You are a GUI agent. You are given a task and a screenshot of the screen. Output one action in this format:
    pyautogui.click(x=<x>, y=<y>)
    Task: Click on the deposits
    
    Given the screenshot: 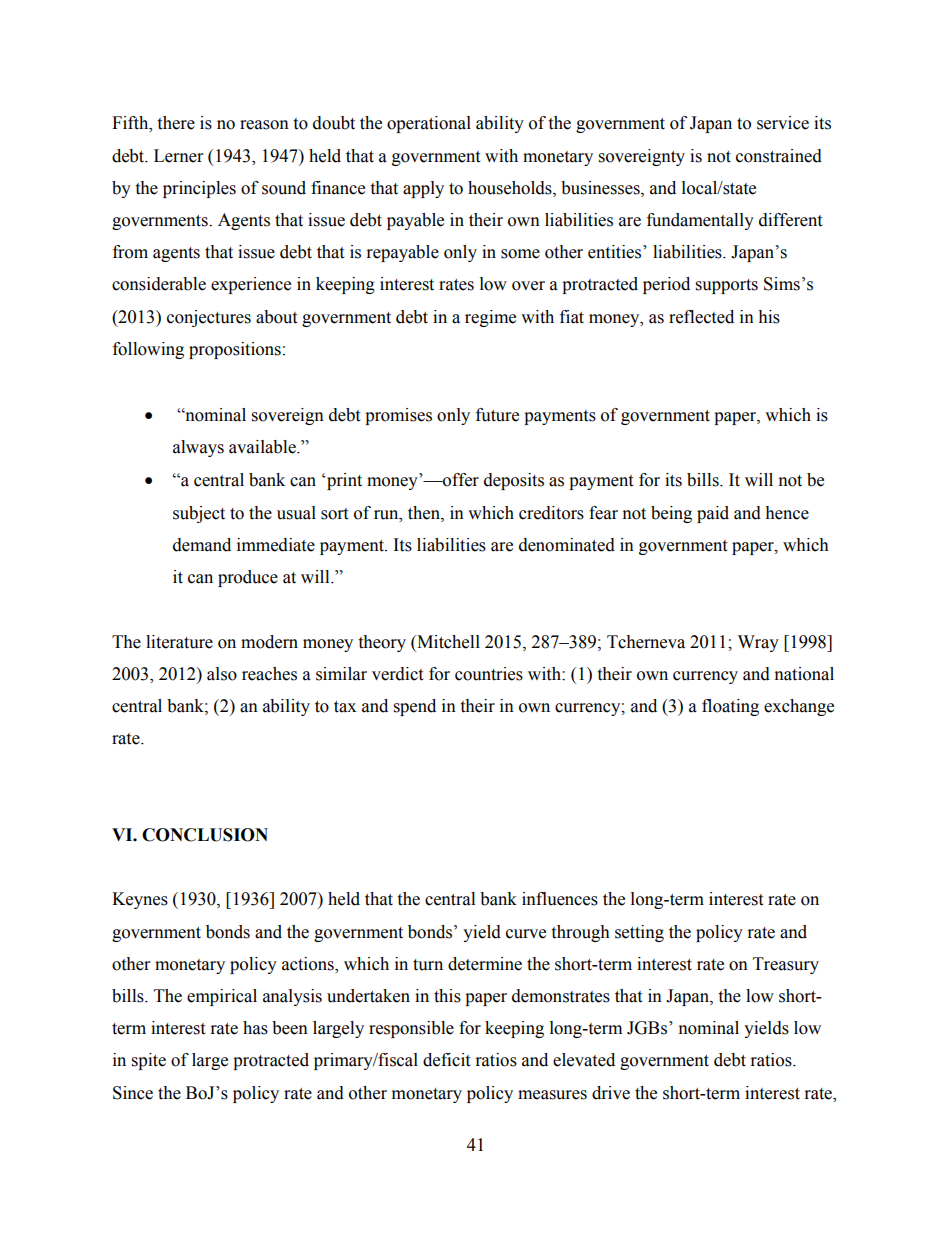 What is the action you would take?
    pyautogui.click(x=514, y=481)
